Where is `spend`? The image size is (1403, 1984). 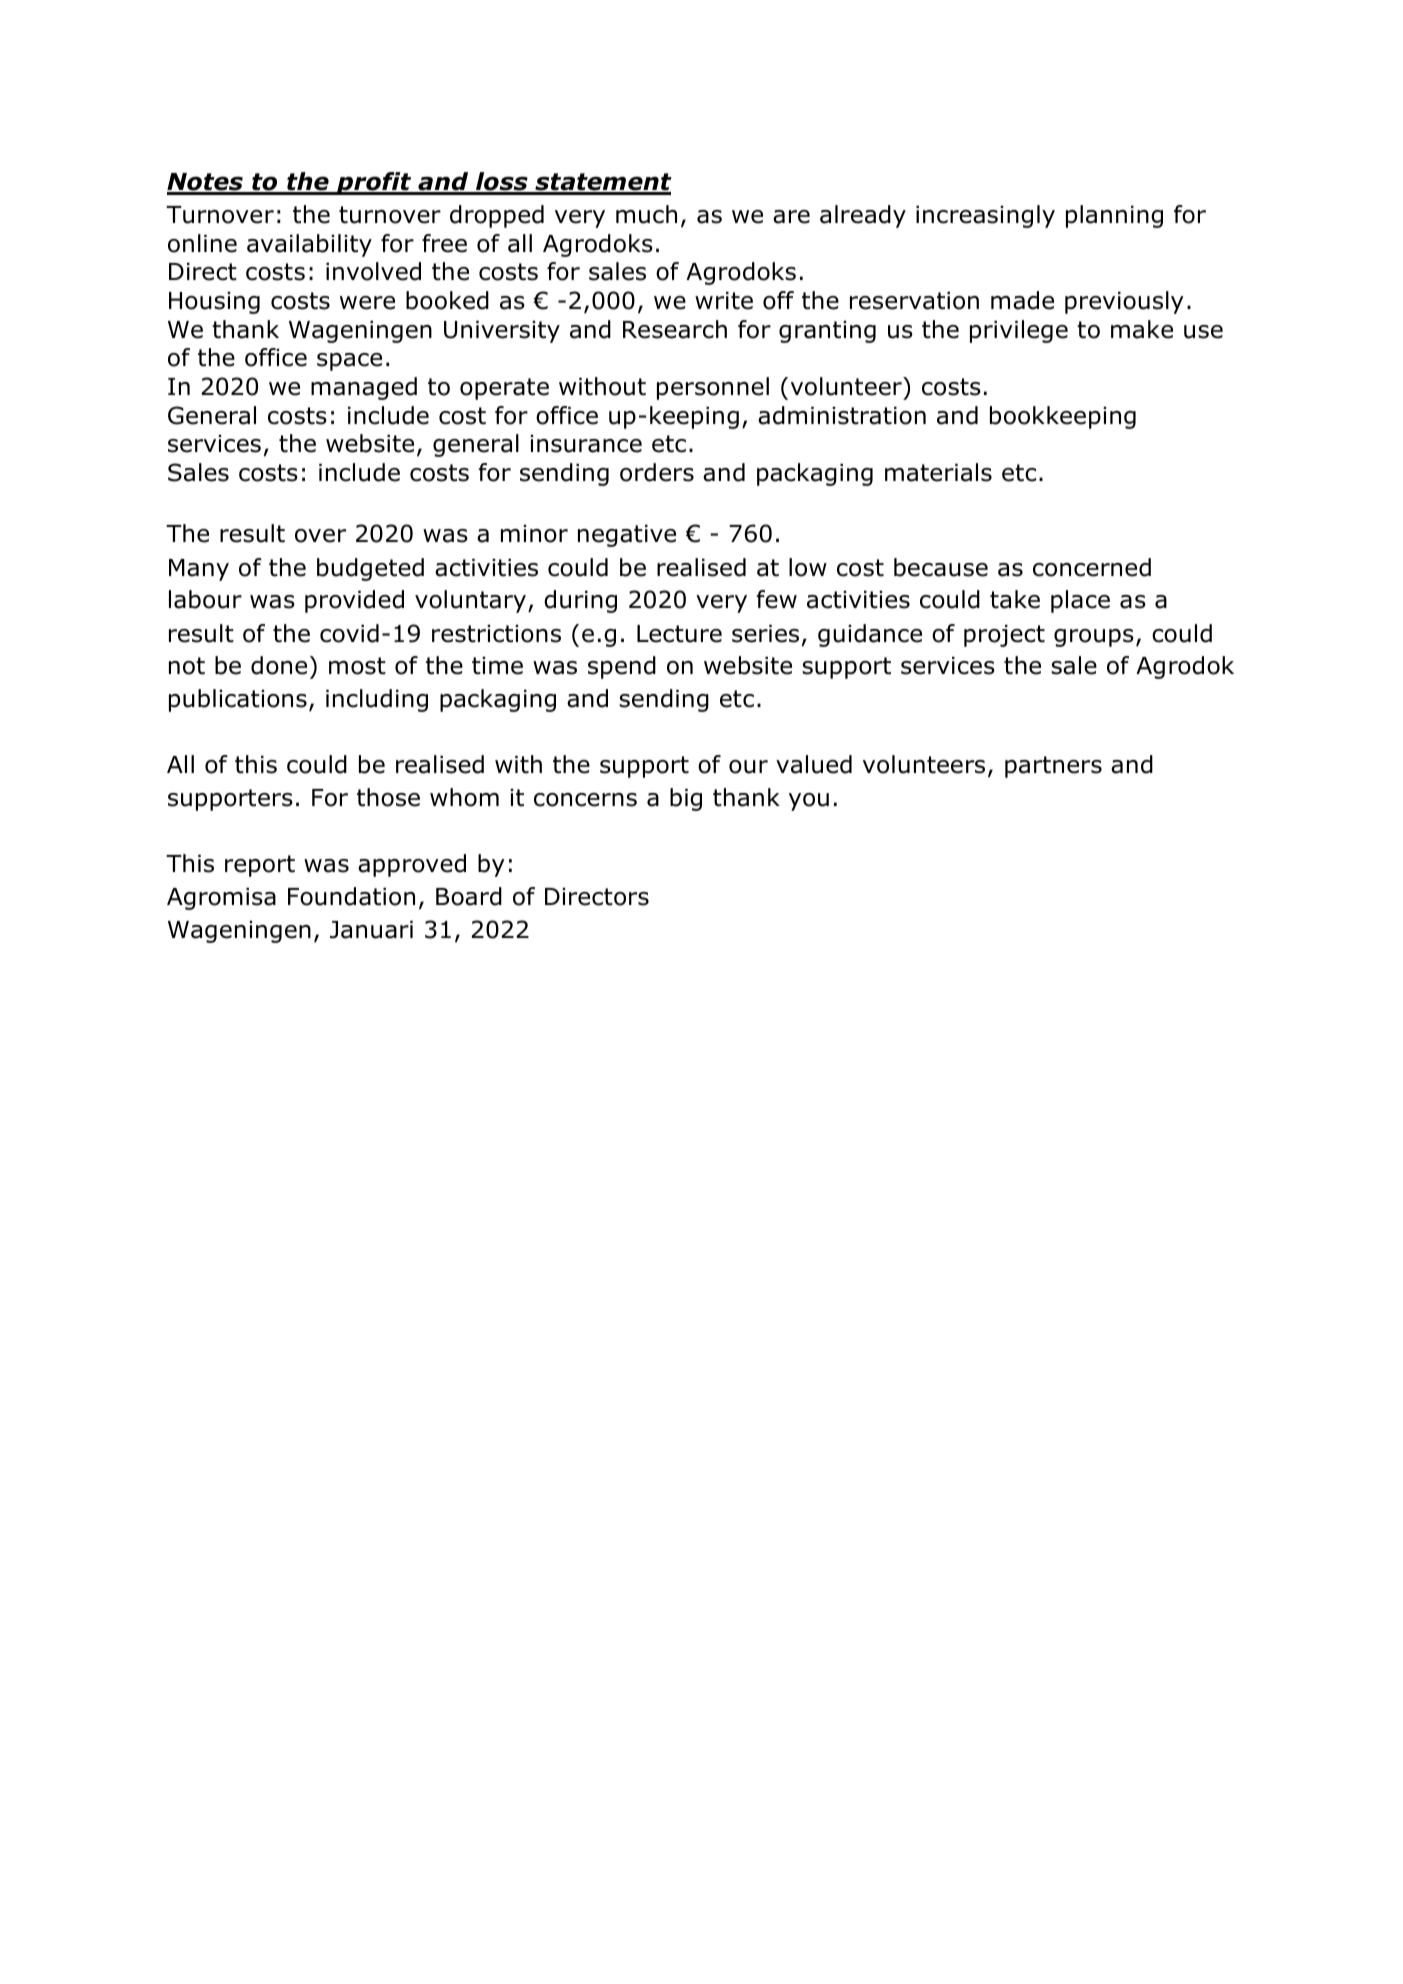 spend is located at coordinates (622, 667).
